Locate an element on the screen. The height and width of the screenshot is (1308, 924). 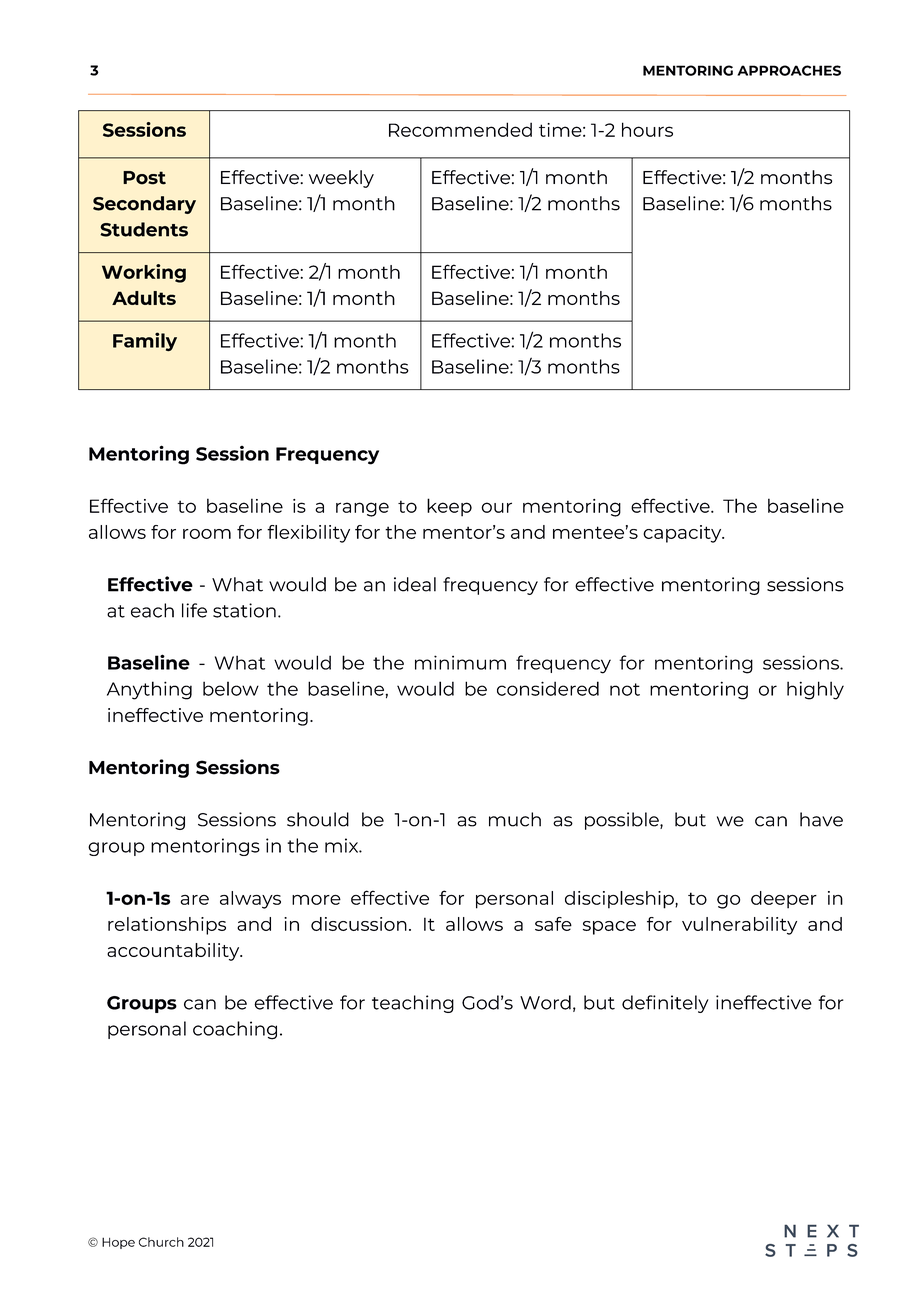
Post is located at coordinates (144, 178).
